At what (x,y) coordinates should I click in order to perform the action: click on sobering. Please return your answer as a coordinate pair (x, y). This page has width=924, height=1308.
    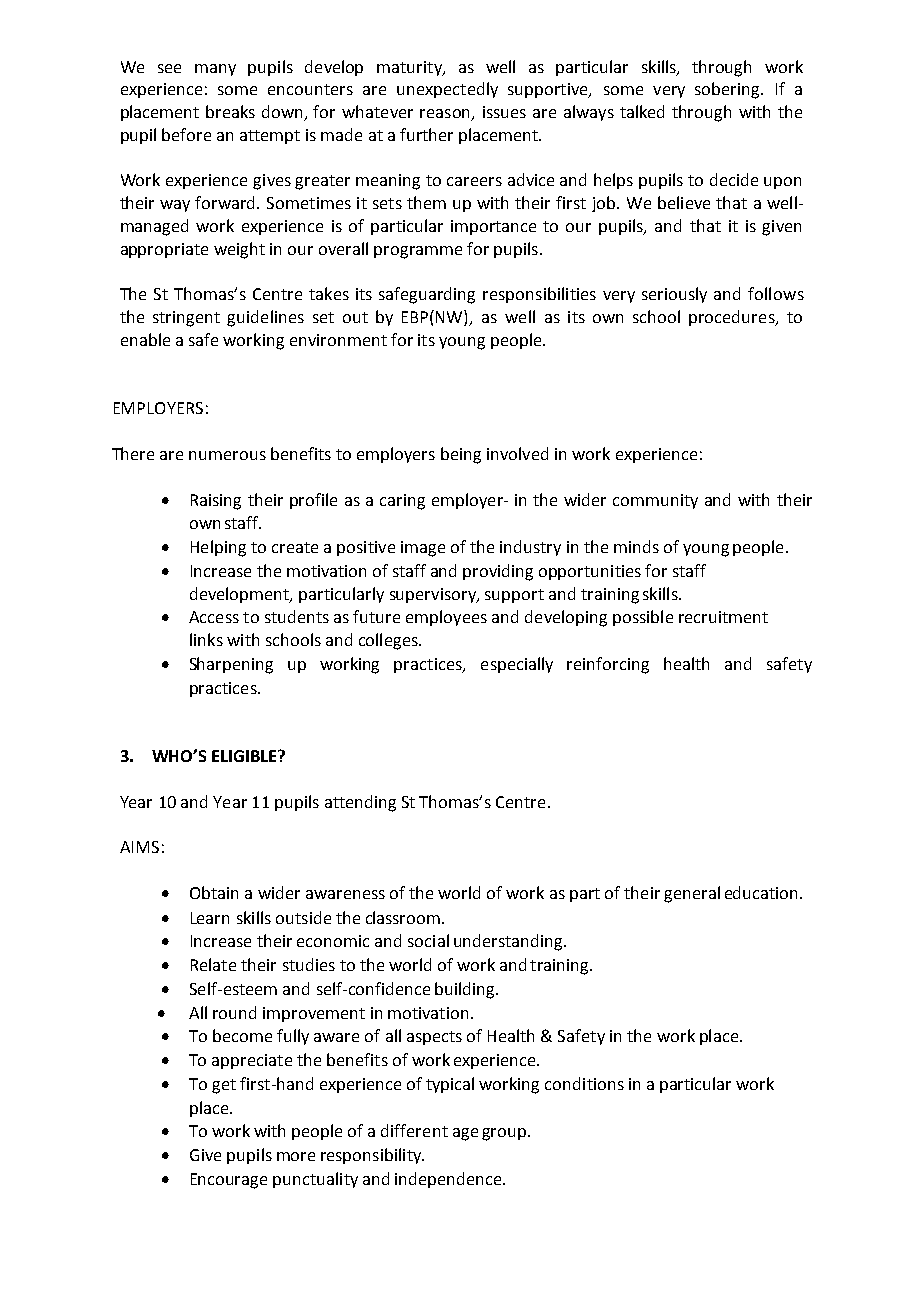
    Looking at the image, I should click on (729, 90).
